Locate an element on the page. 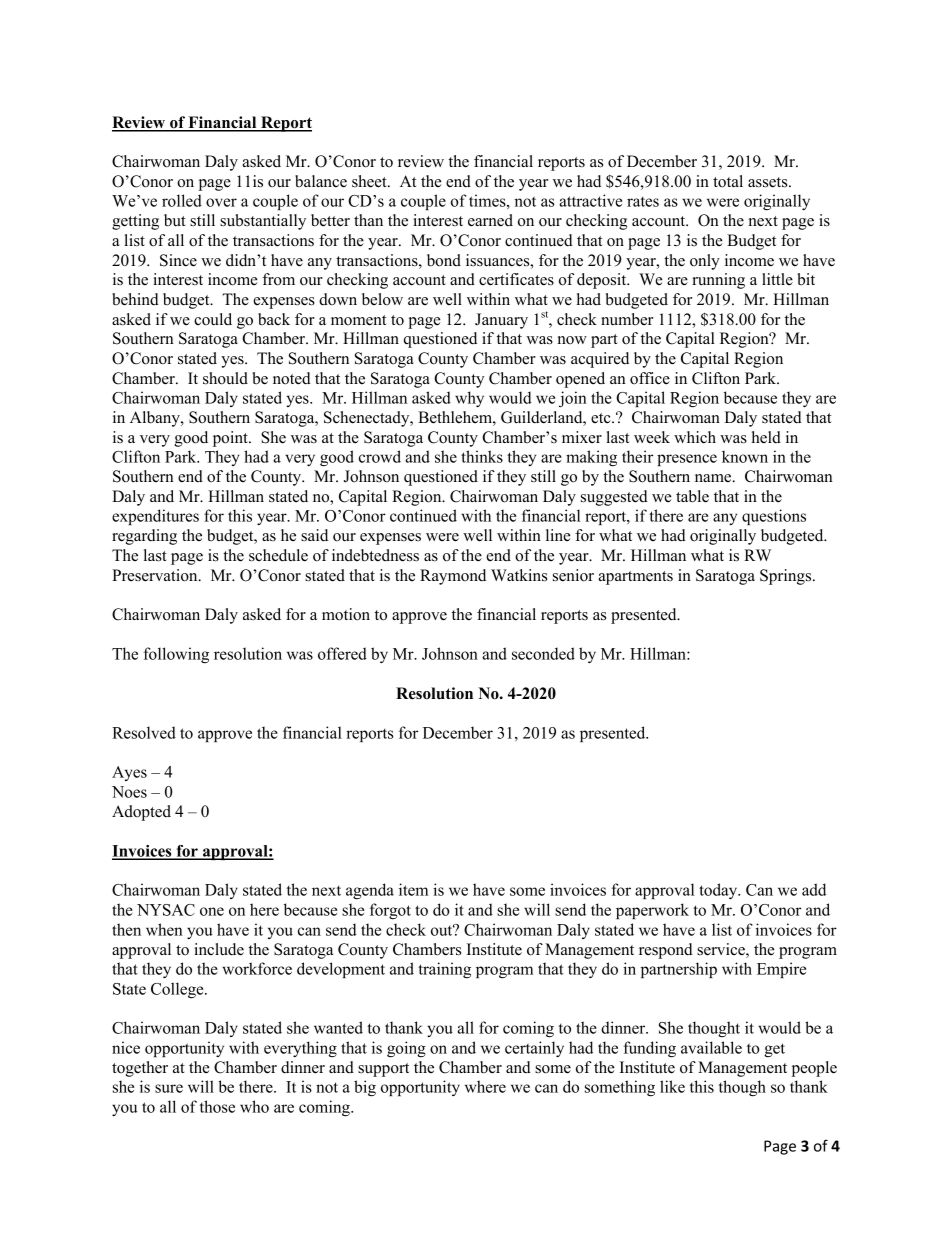 The height and width of the document is (1233, 952). item is located at coordinates (413, 889).
